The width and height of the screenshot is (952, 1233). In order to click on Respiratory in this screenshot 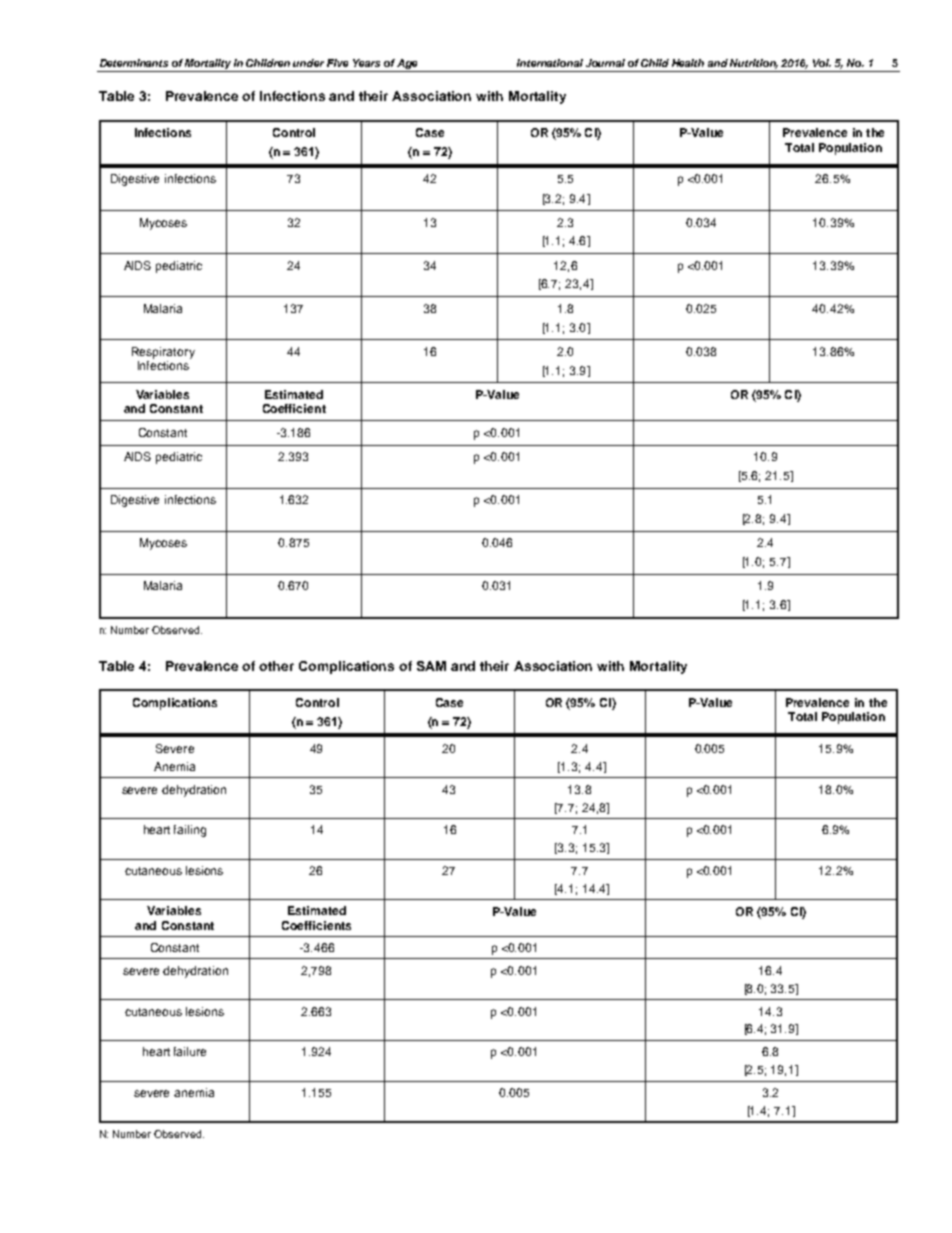, I will do `click(163, 353)`.
